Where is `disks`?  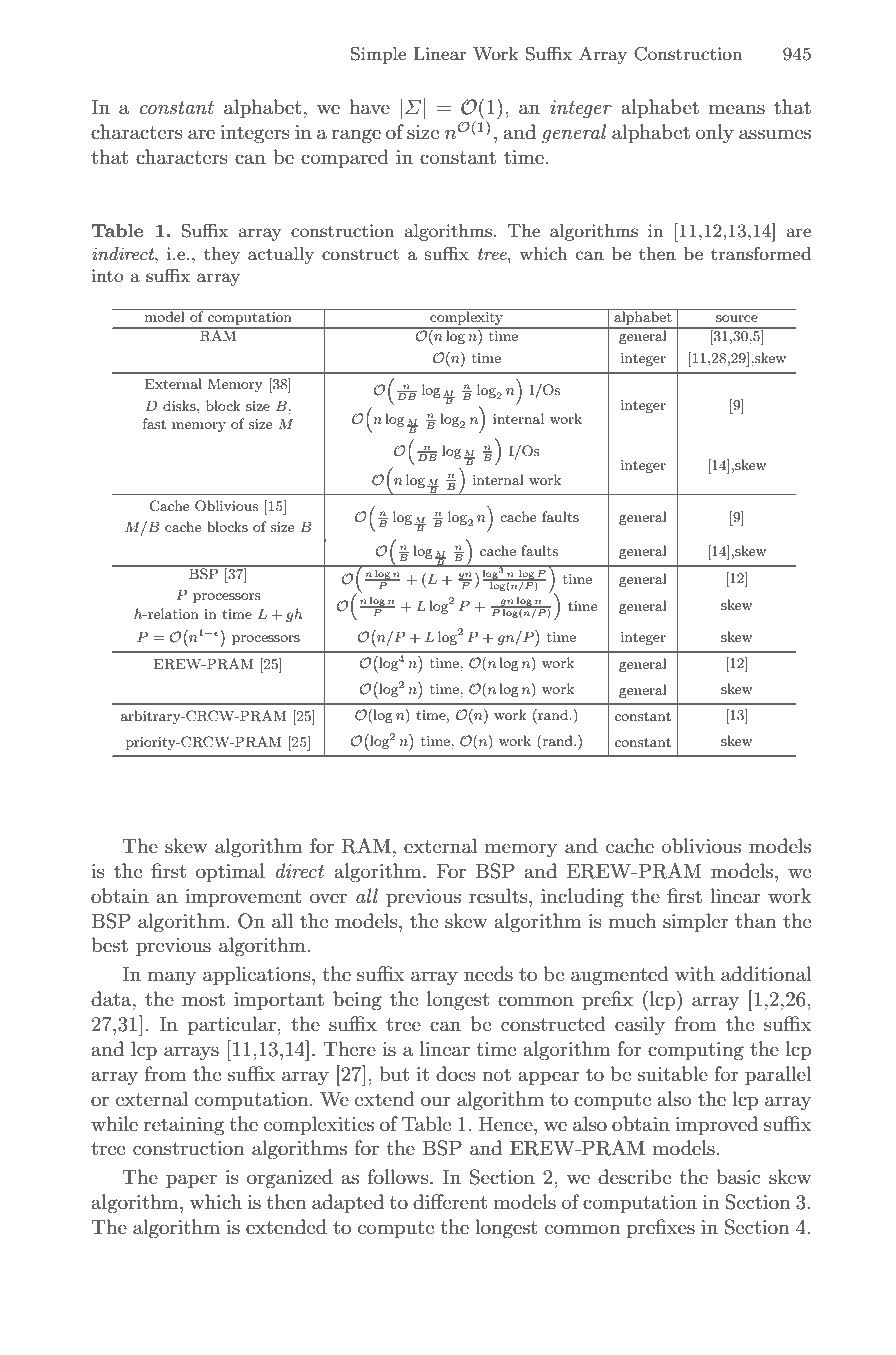 disks is located at coordinates (180, 405).
